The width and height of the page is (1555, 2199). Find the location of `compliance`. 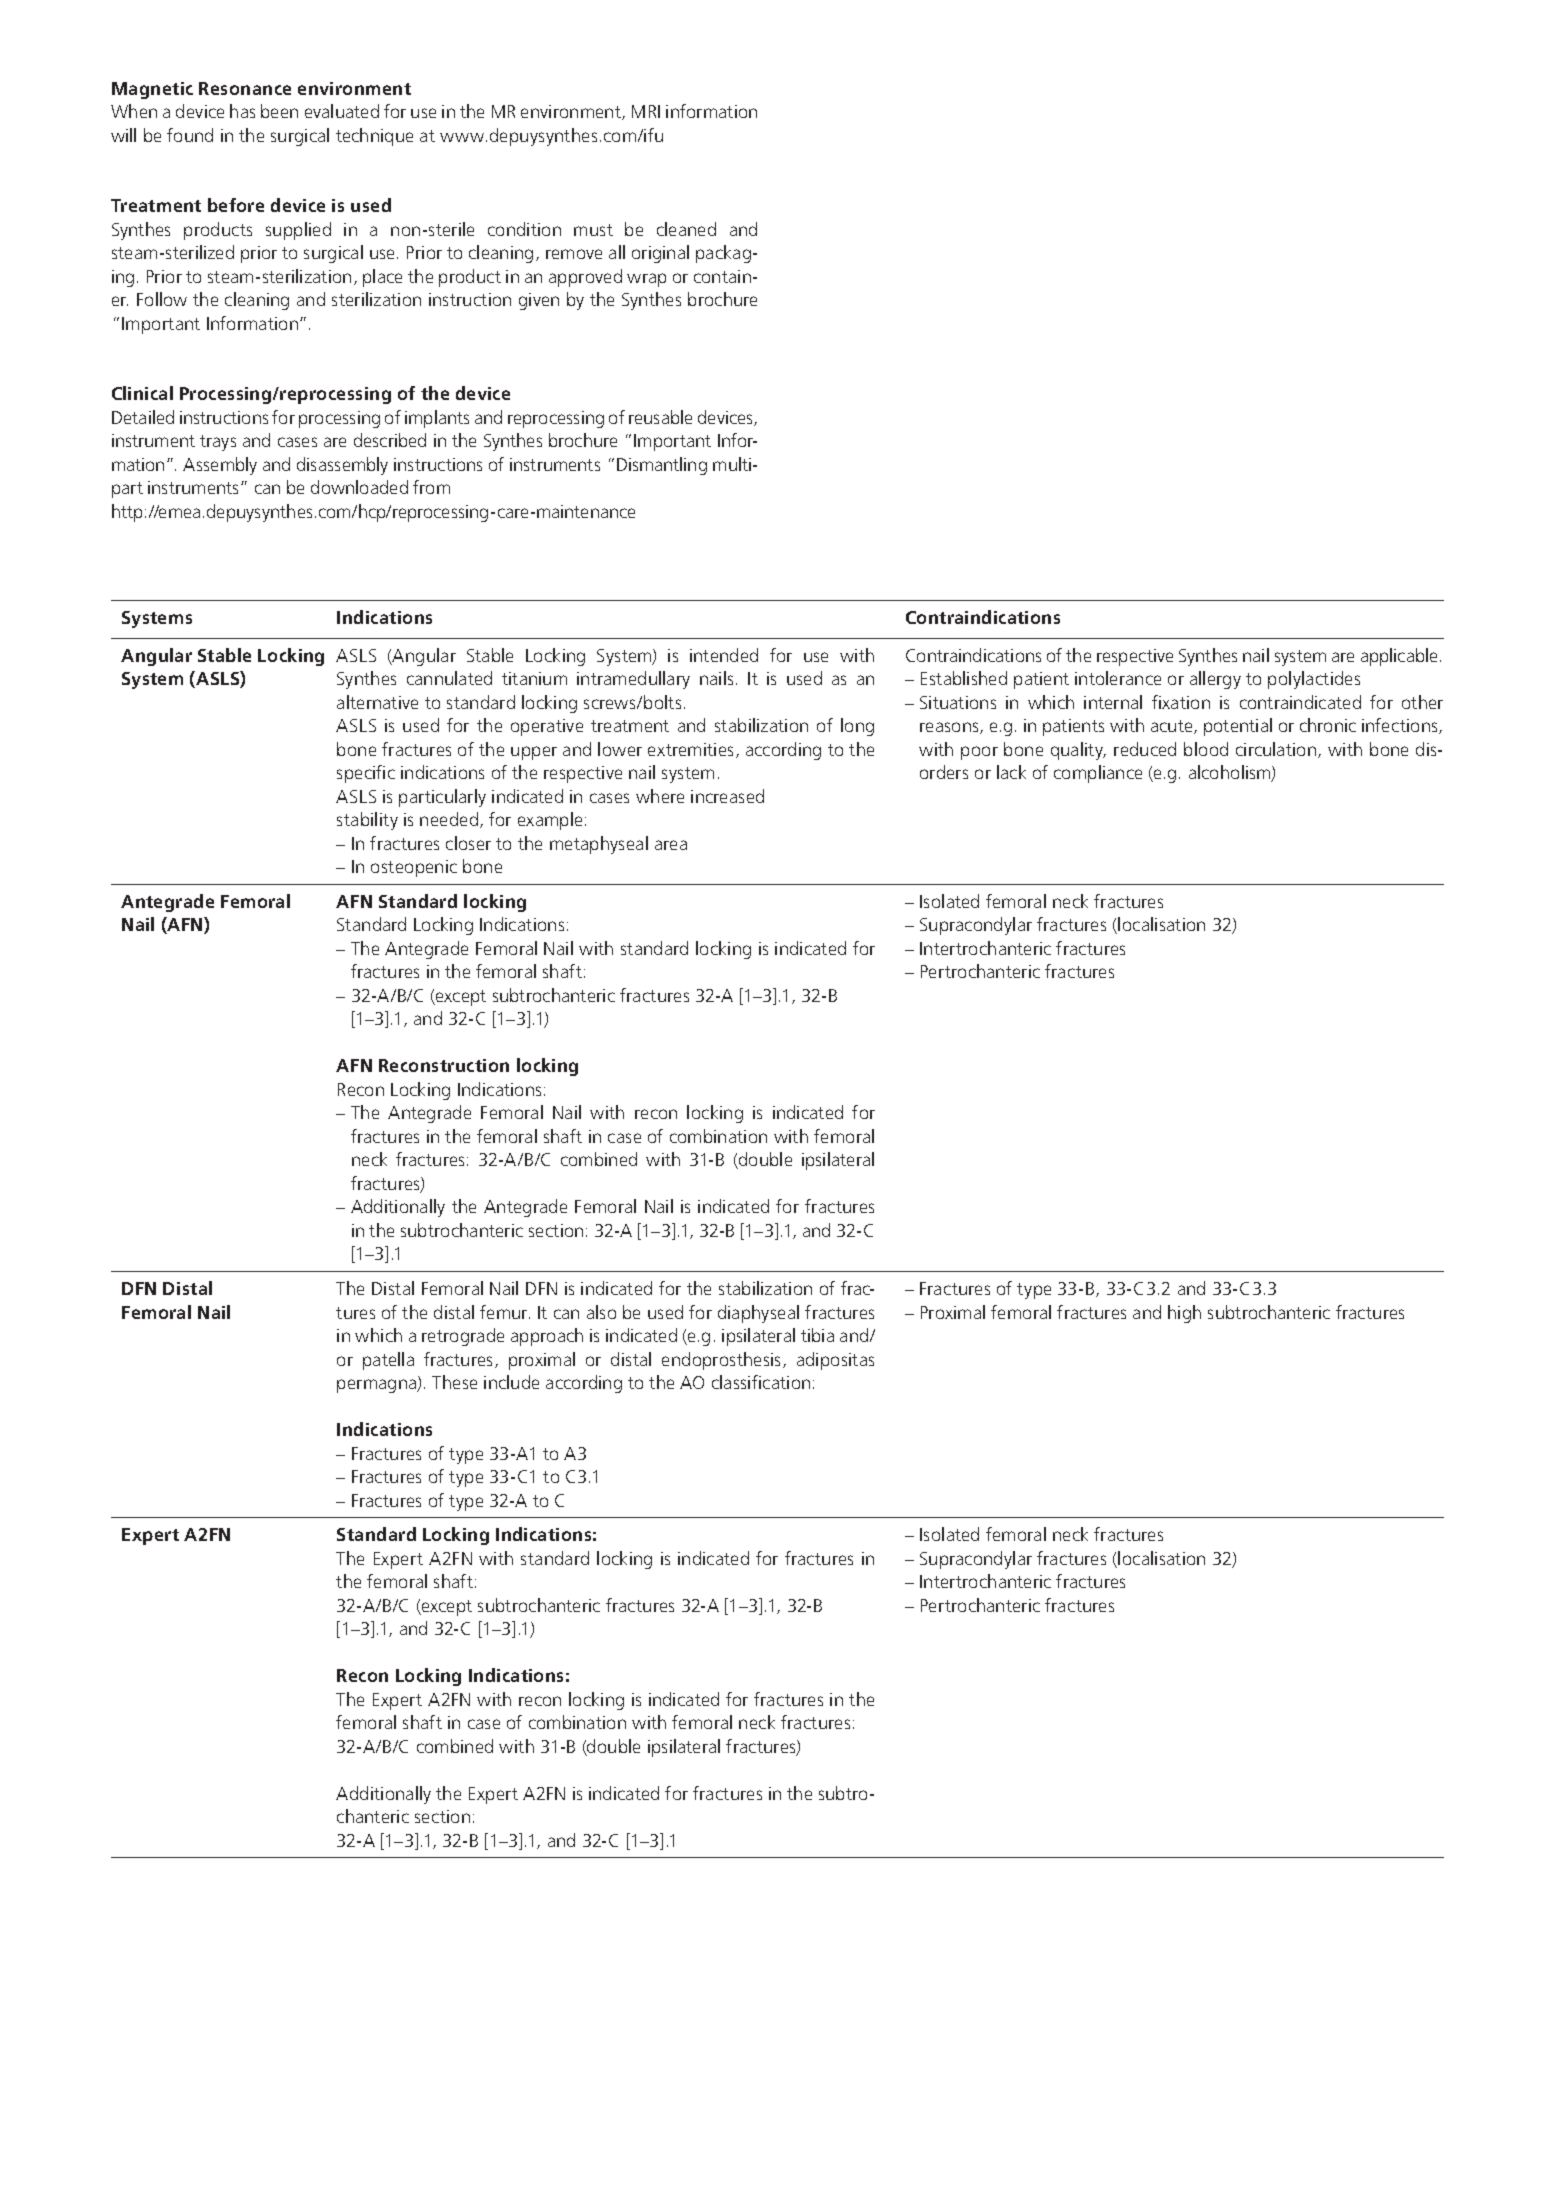

compliance is located at coordinates (1098, 774).
